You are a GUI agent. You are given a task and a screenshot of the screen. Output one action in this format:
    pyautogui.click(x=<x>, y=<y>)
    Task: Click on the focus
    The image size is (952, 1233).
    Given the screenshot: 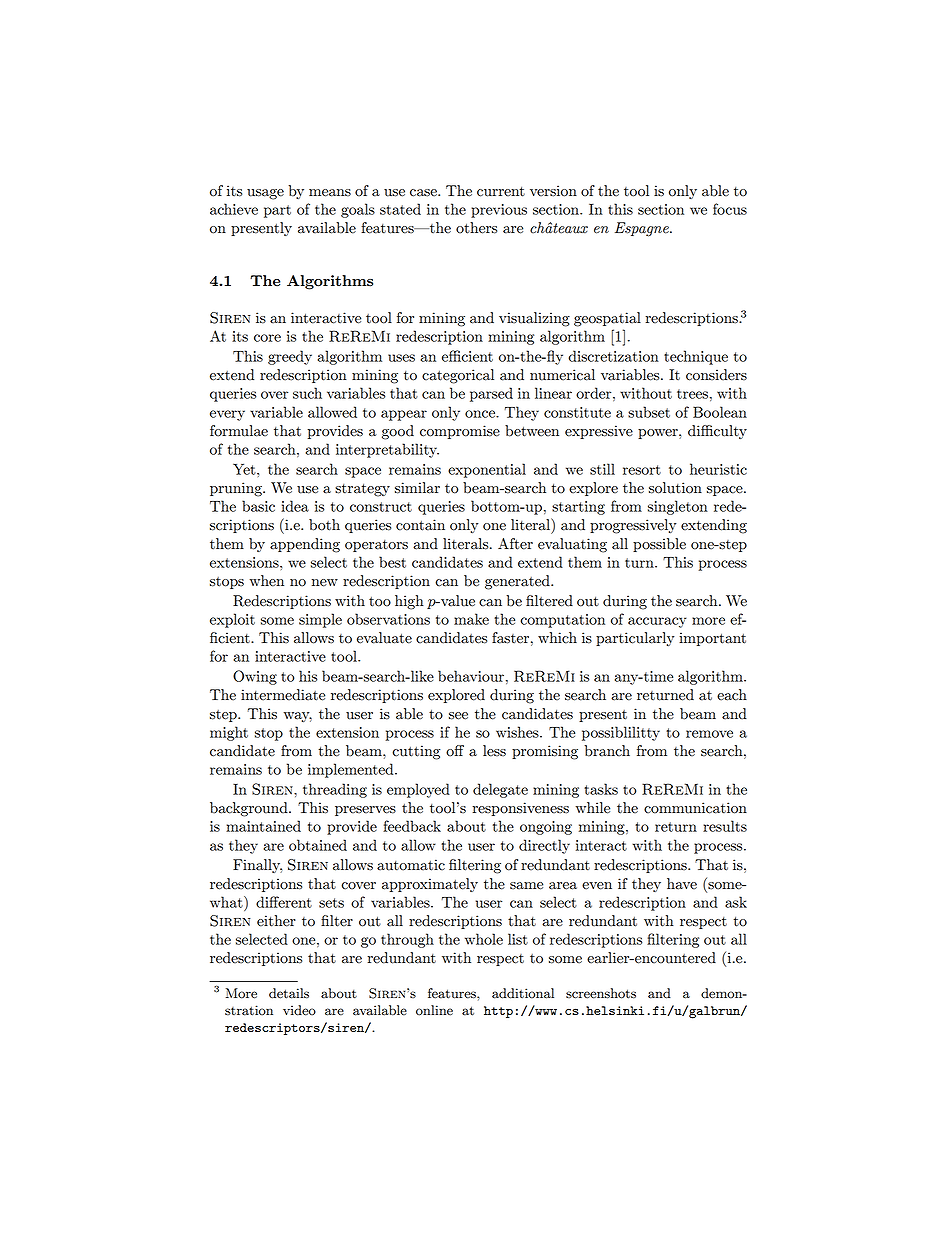 What is the action you would take?
    pyautogui.click(x=730, y=209)
